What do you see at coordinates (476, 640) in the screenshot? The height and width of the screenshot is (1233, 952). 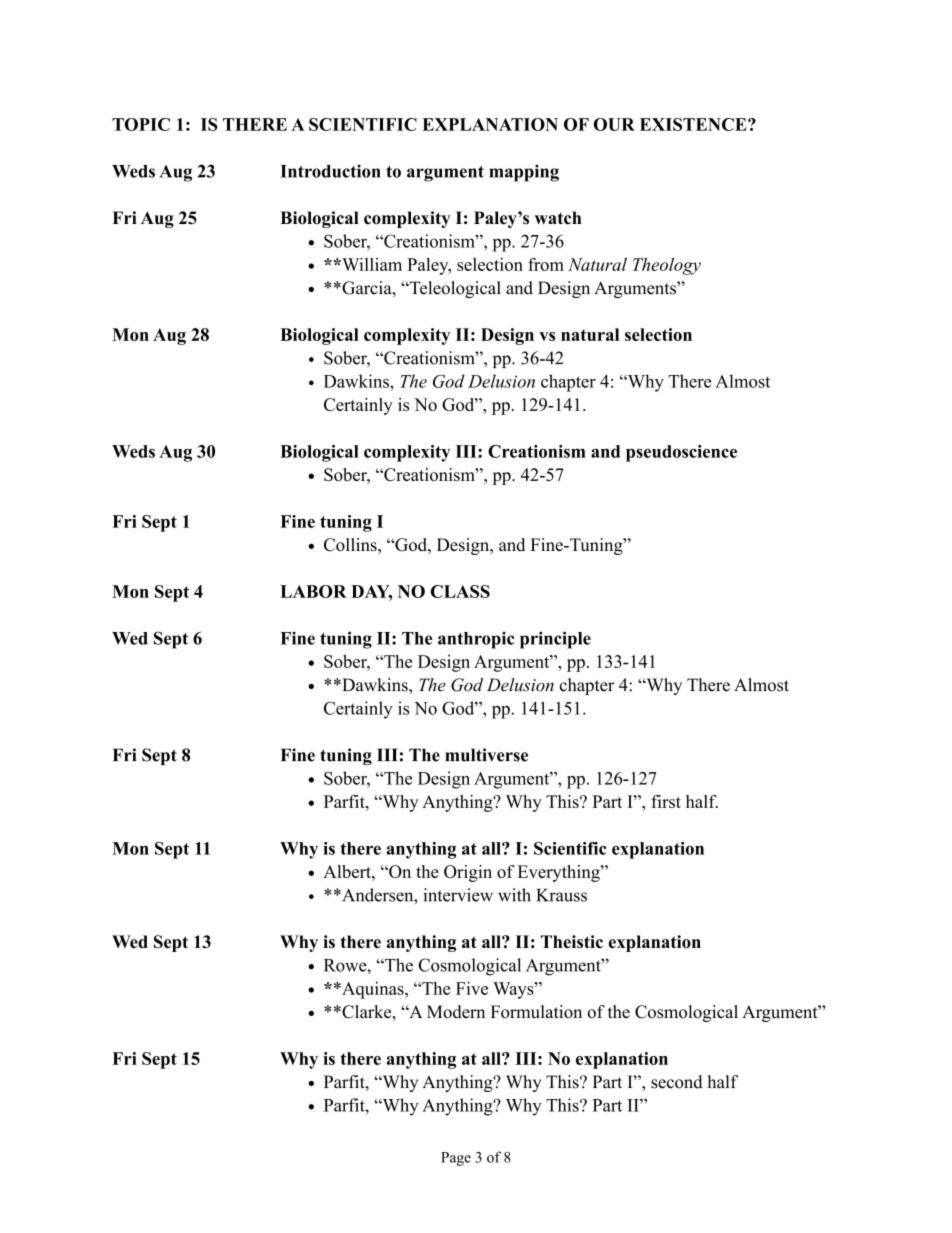 I see `anthropic` at bounding box center [476, 640].
